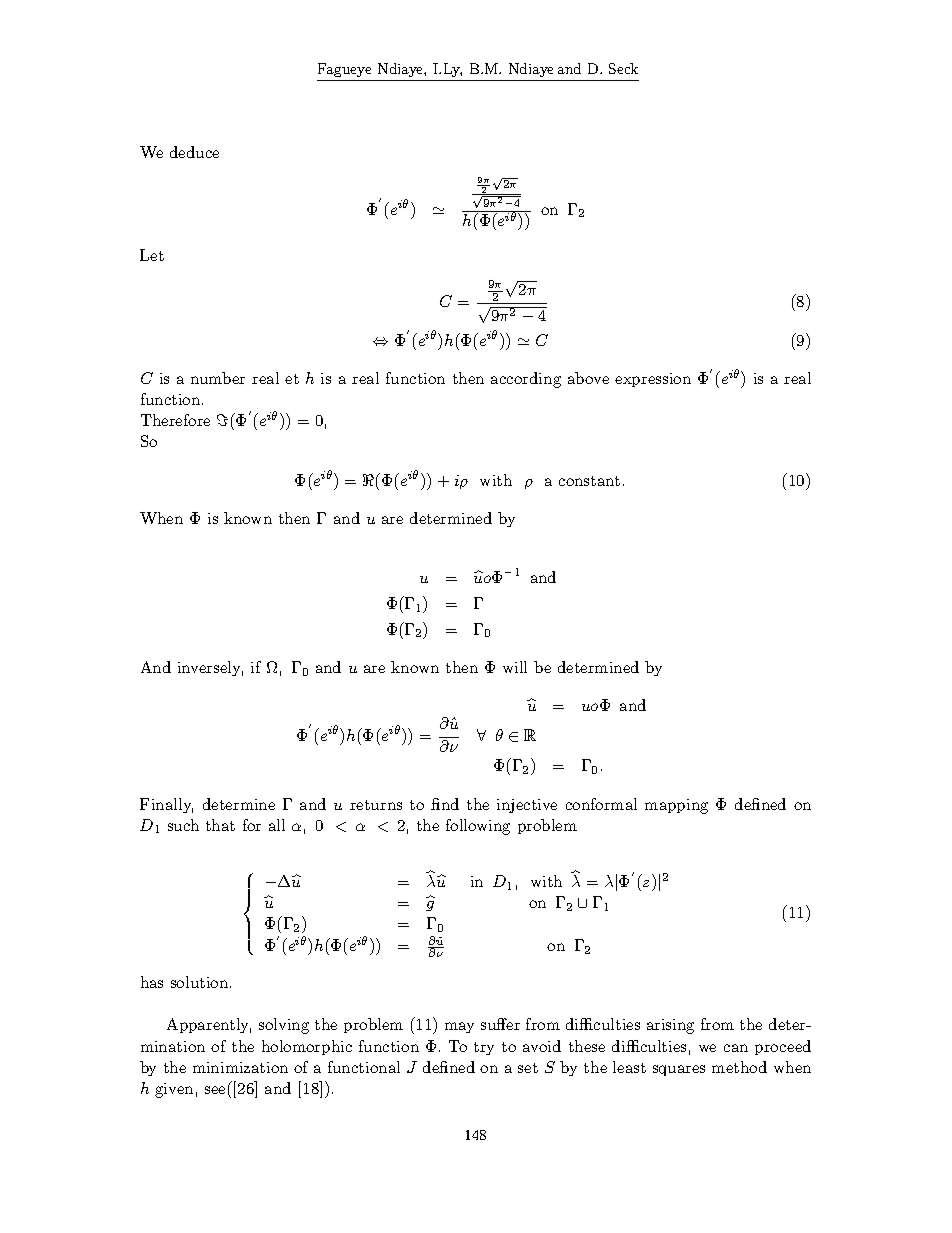 The width and height of the page is (952, 1233). Describe the element at coordinates (653, 380) in the page. I see `expression` at that location.
